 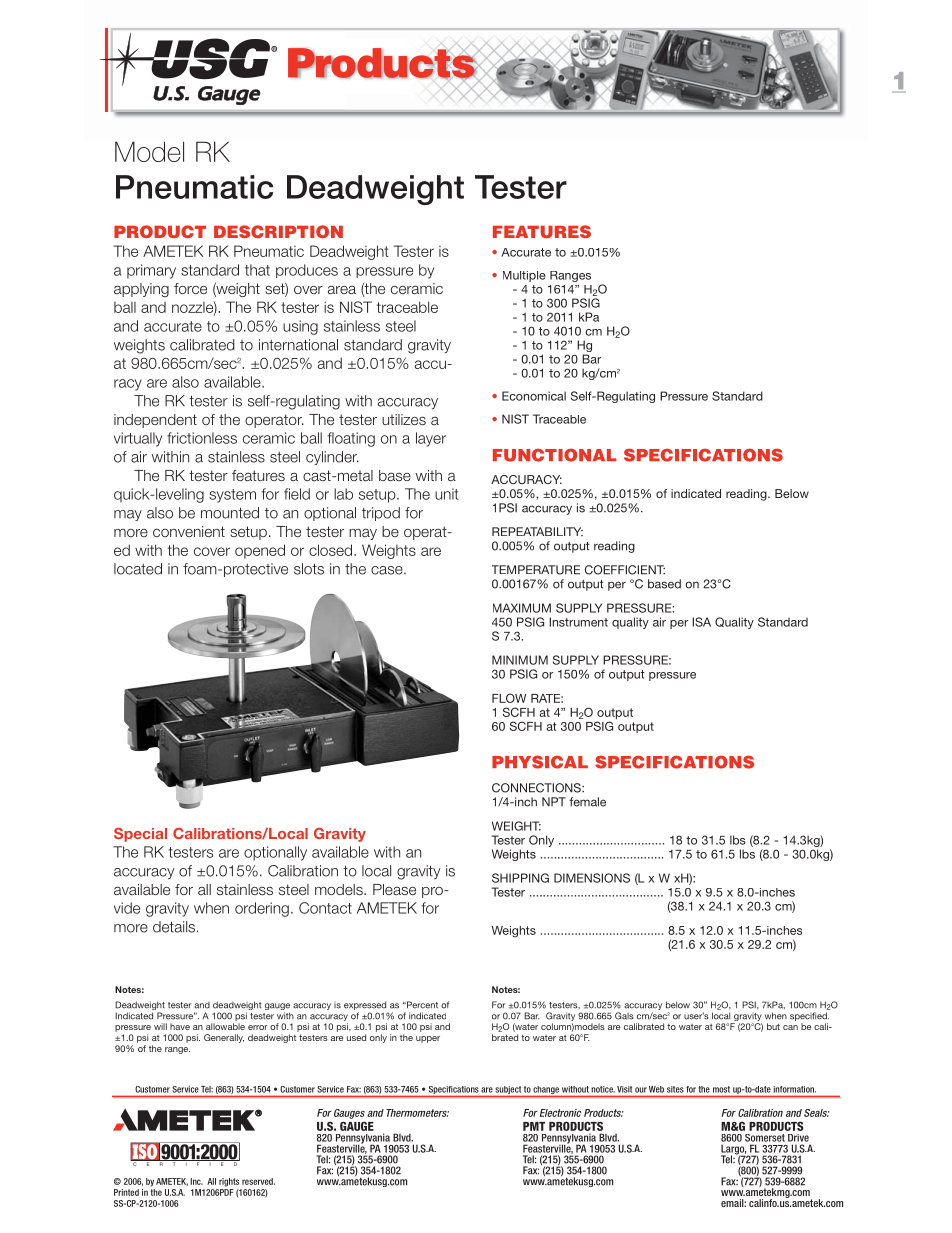 I want to click on convenient, so click(x=189, y=531).
